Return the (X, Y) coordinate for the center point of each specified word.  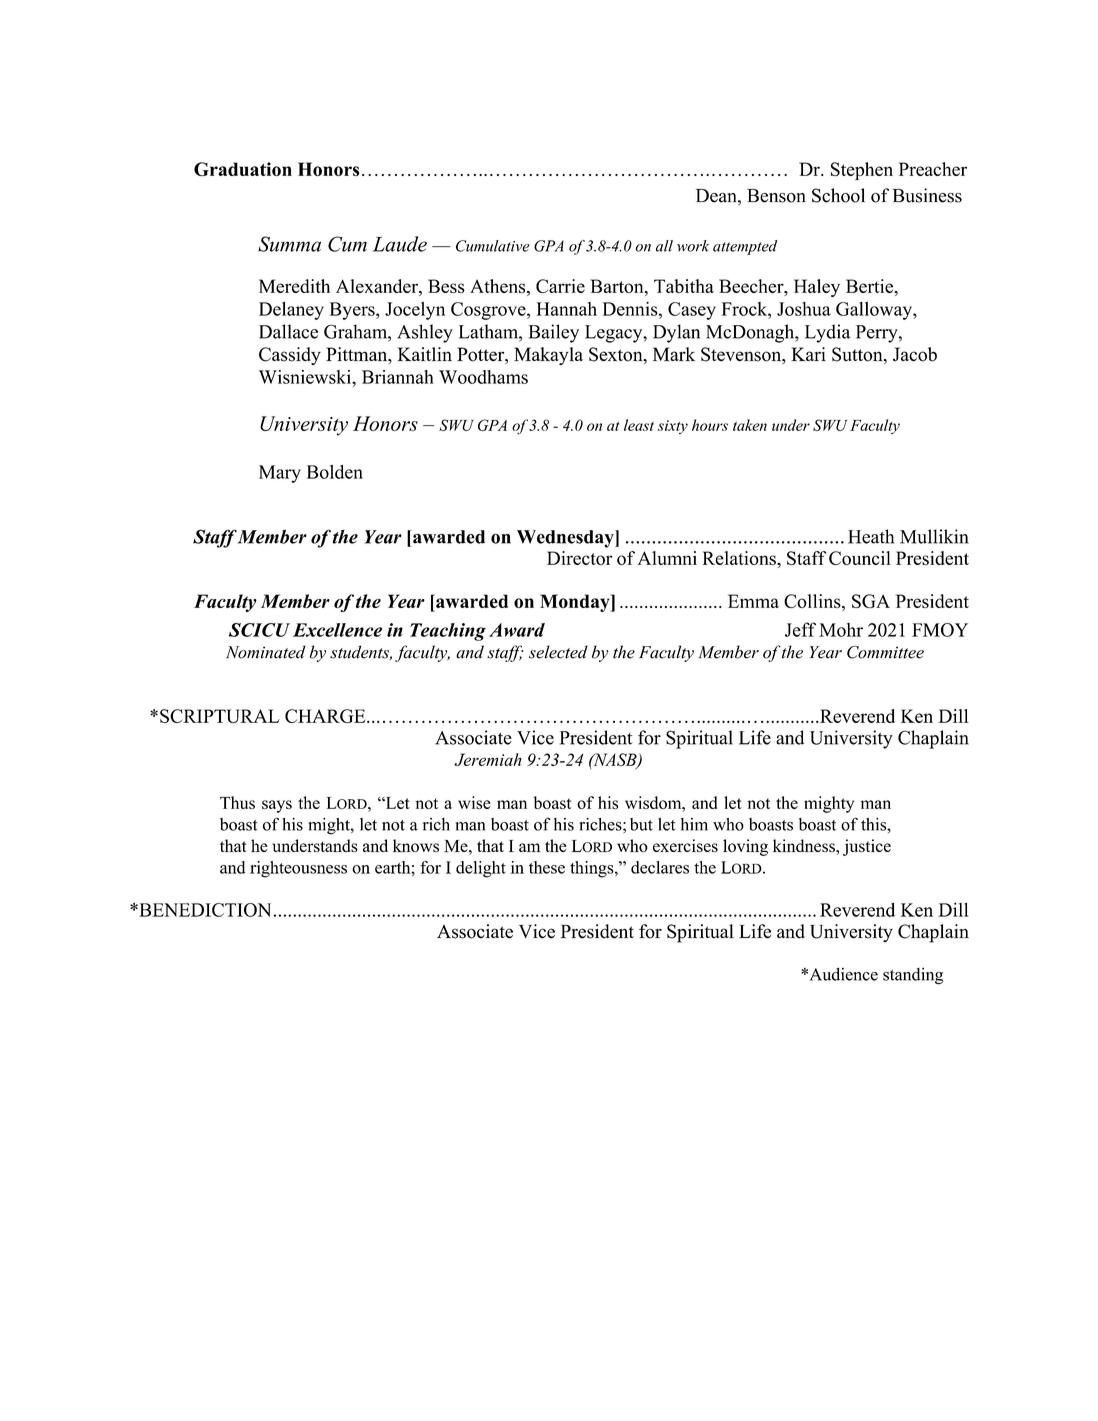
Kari (808, 354)
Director (580, 558)
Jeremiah (487, 759)
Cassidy (290, 356)
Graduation (243, 169)
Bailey (554, 333)
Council (860, 558)
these (547, 867)
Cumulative (492, 246)
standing (913, 976)
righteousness (298, 869)
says (277, 806)
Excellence (337, 630)
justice (867, 847)
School (838, 195)
